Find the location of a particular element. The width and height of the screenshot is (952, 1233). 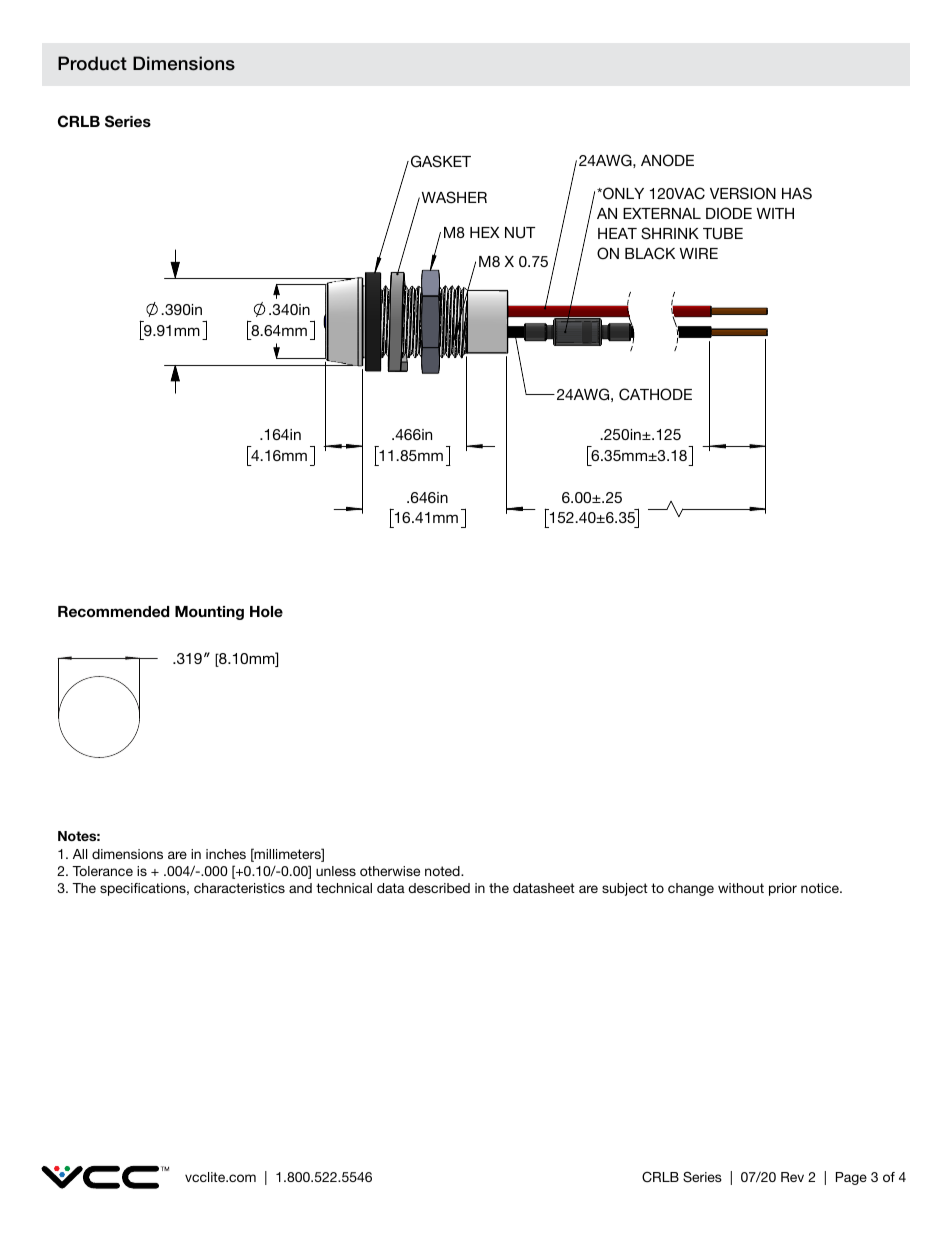

prior is located at coordinates (783, 889).
